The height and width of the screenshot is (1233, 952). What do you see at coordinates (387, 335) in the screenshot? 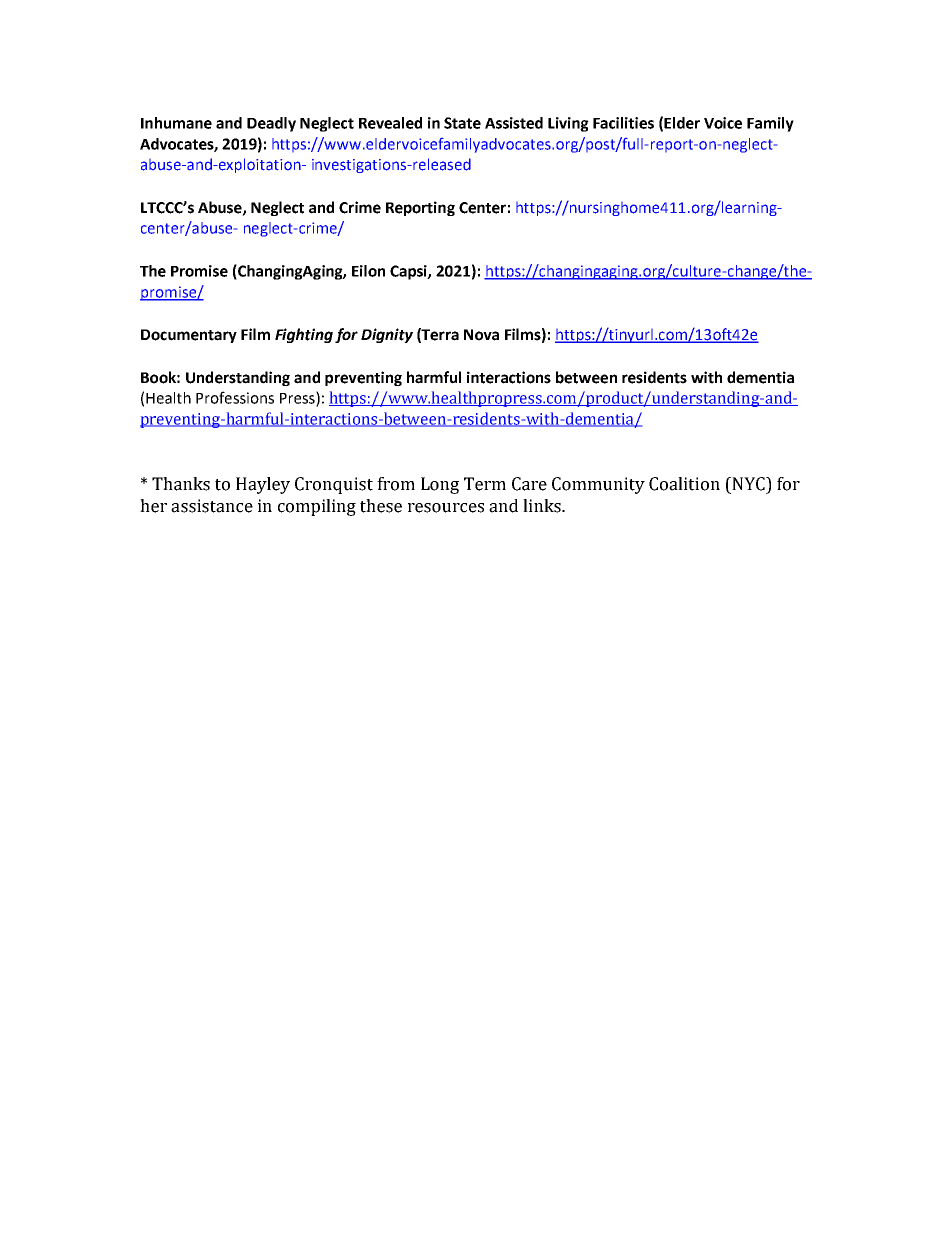
I see `Dignity` at bounding box center [387, 335].
